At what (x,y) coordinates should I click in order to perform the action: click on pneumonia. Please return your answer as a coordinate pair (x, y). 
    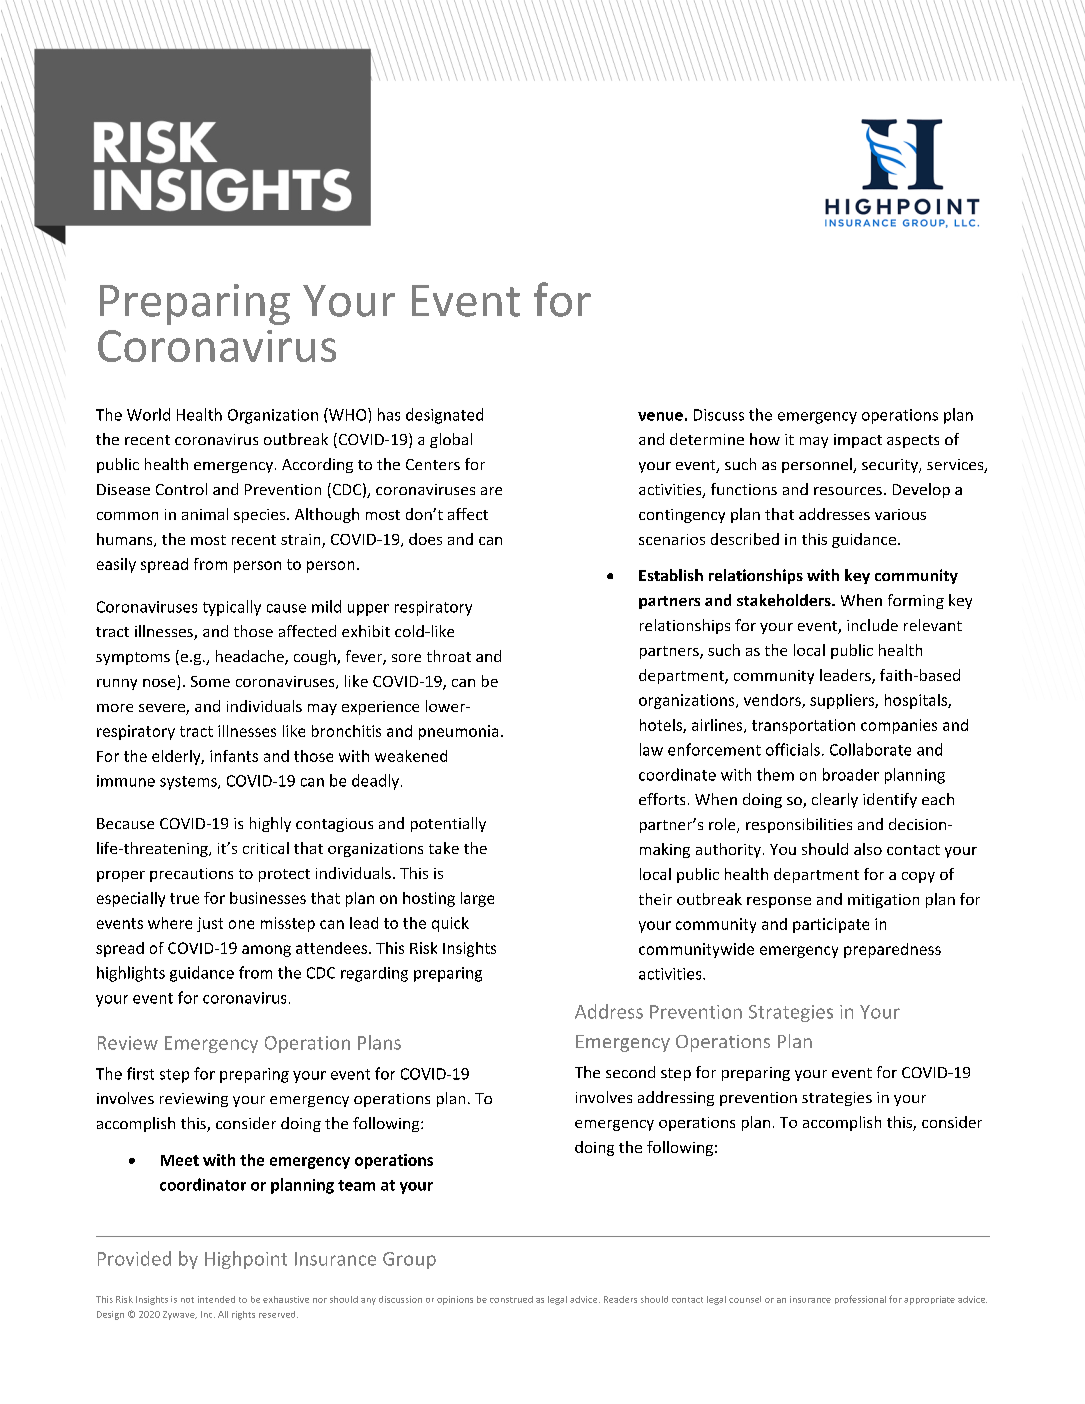
    Looking at the image, I should click on (458, 732).
